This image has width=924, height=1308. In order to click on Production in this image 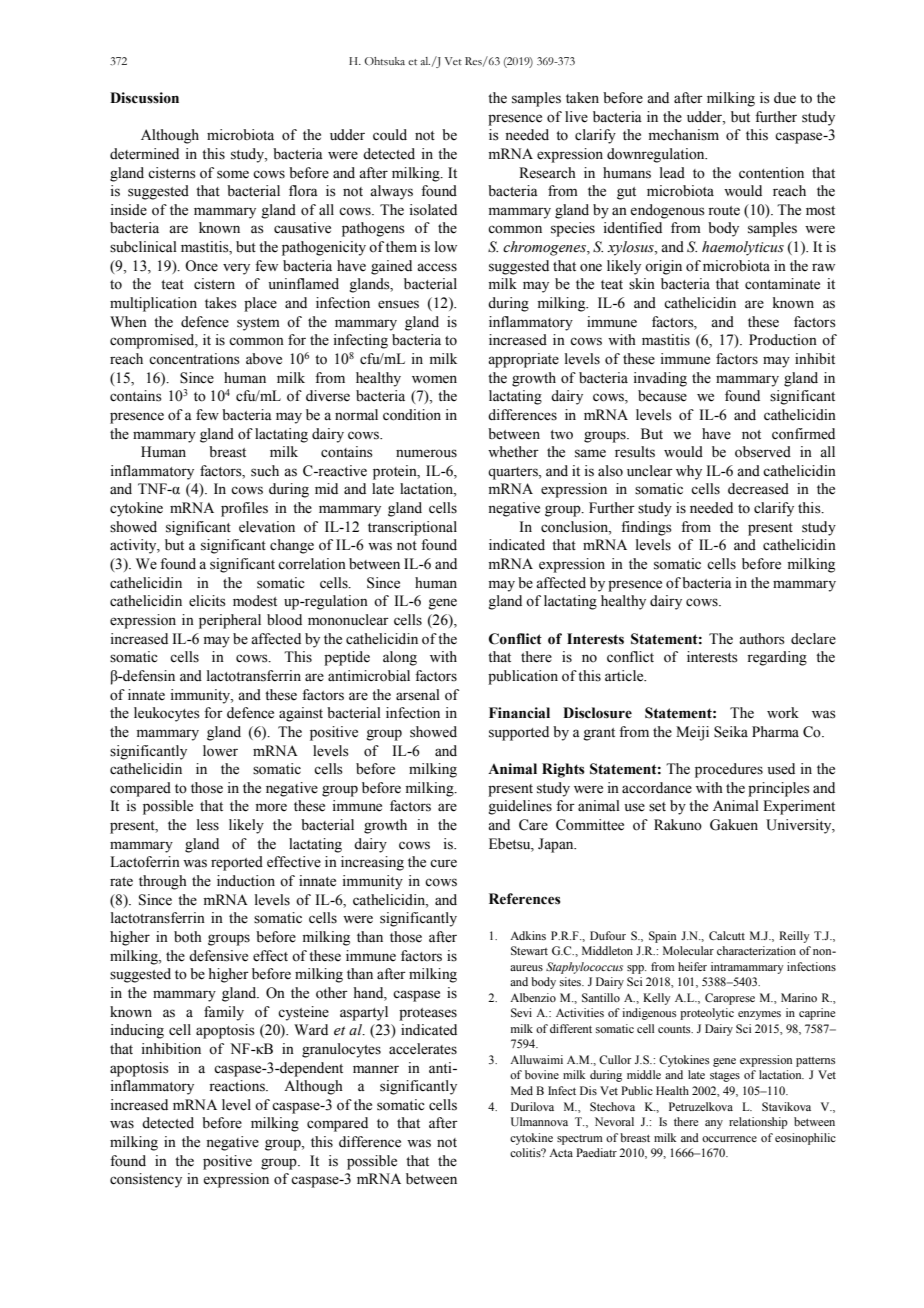, I will do `click(783, 340)`.
